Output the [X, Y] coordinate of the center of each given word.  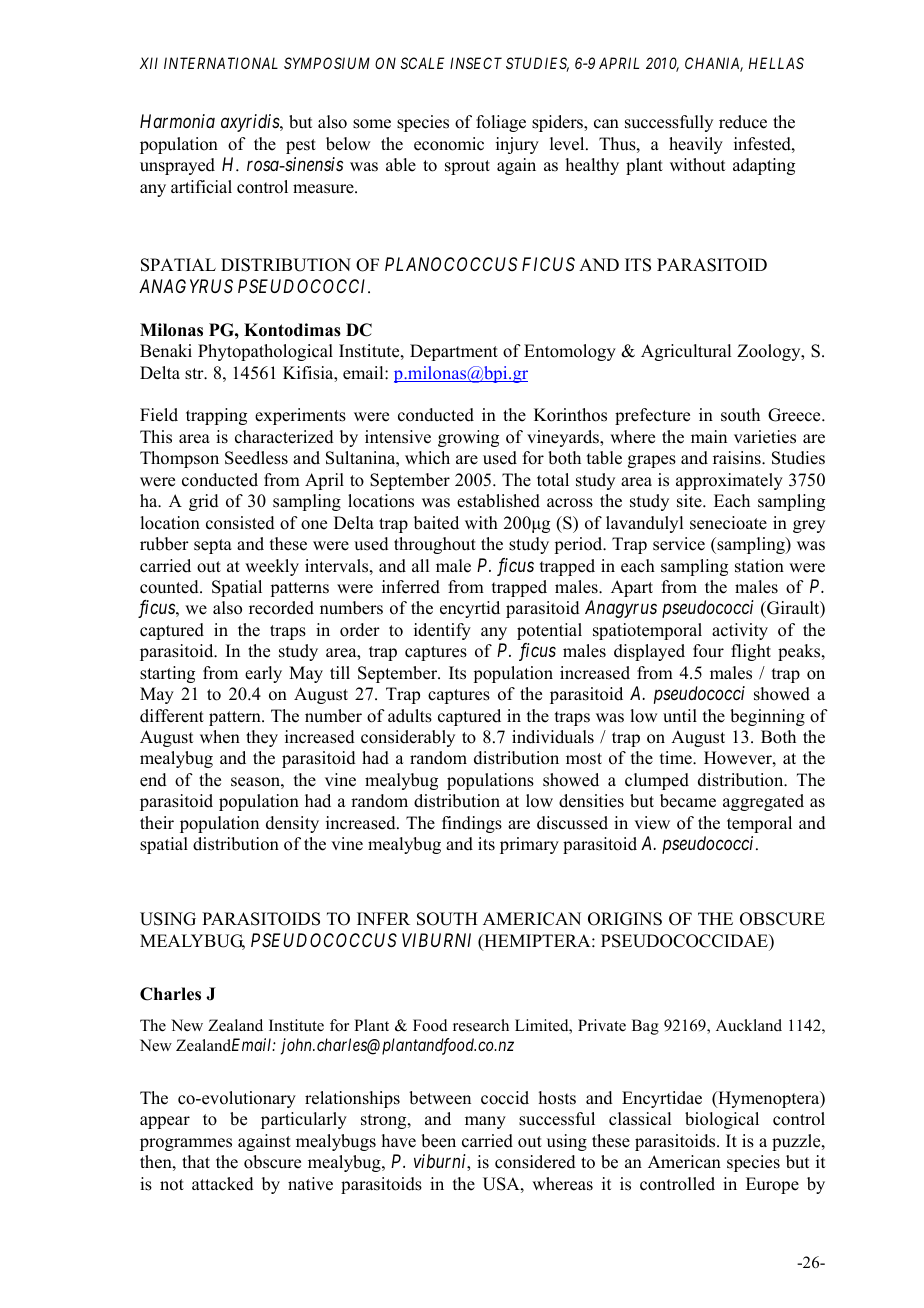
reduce [743, 122]
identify [442, 631]
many [485, 1122]
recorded [281, 608]
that [196, 1161]
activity [740, 631]
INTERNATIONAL [221, 63]
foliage [501, 123]
